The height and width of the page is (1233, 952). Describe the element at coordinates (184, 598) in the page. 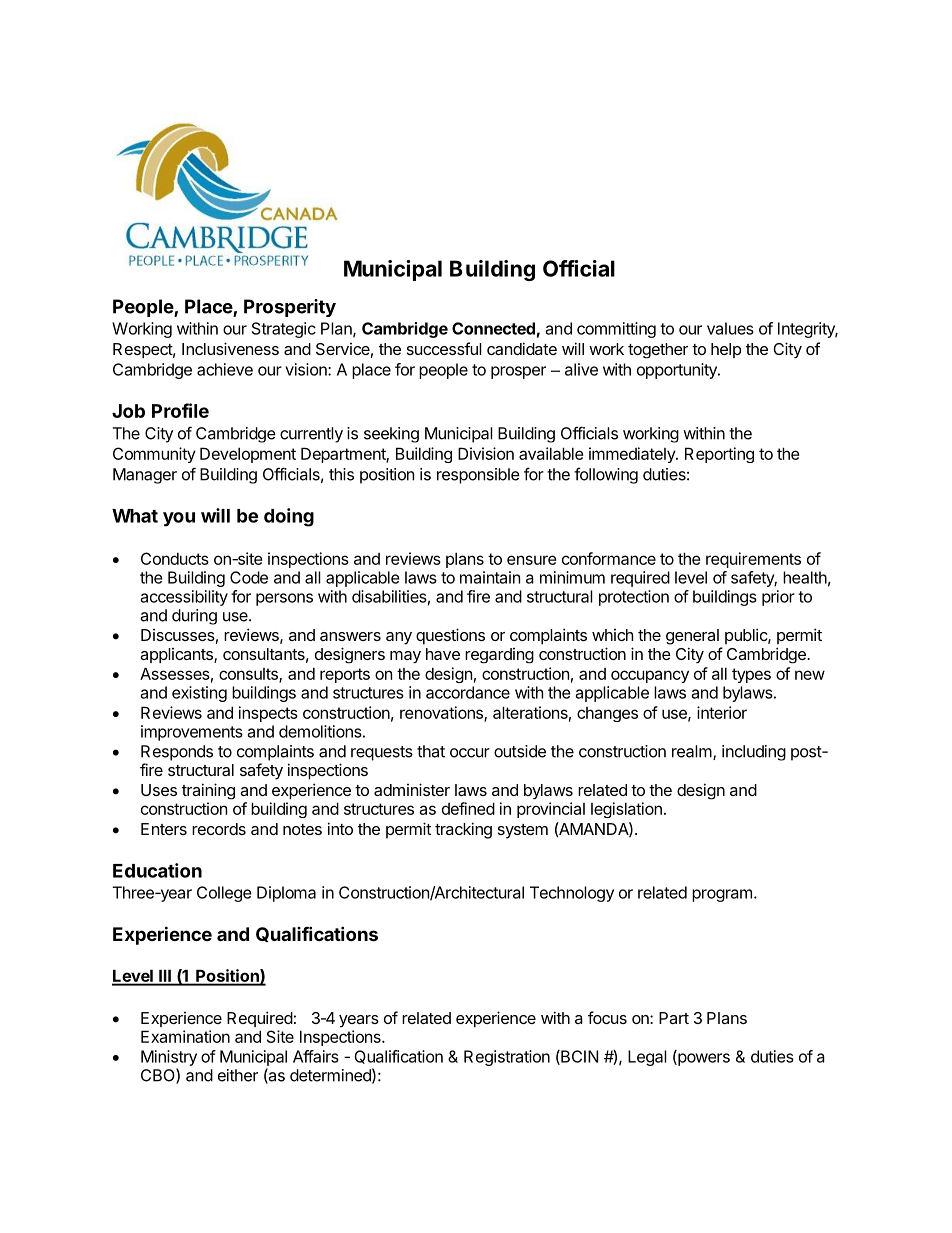

I see `accessibility` at that location.
